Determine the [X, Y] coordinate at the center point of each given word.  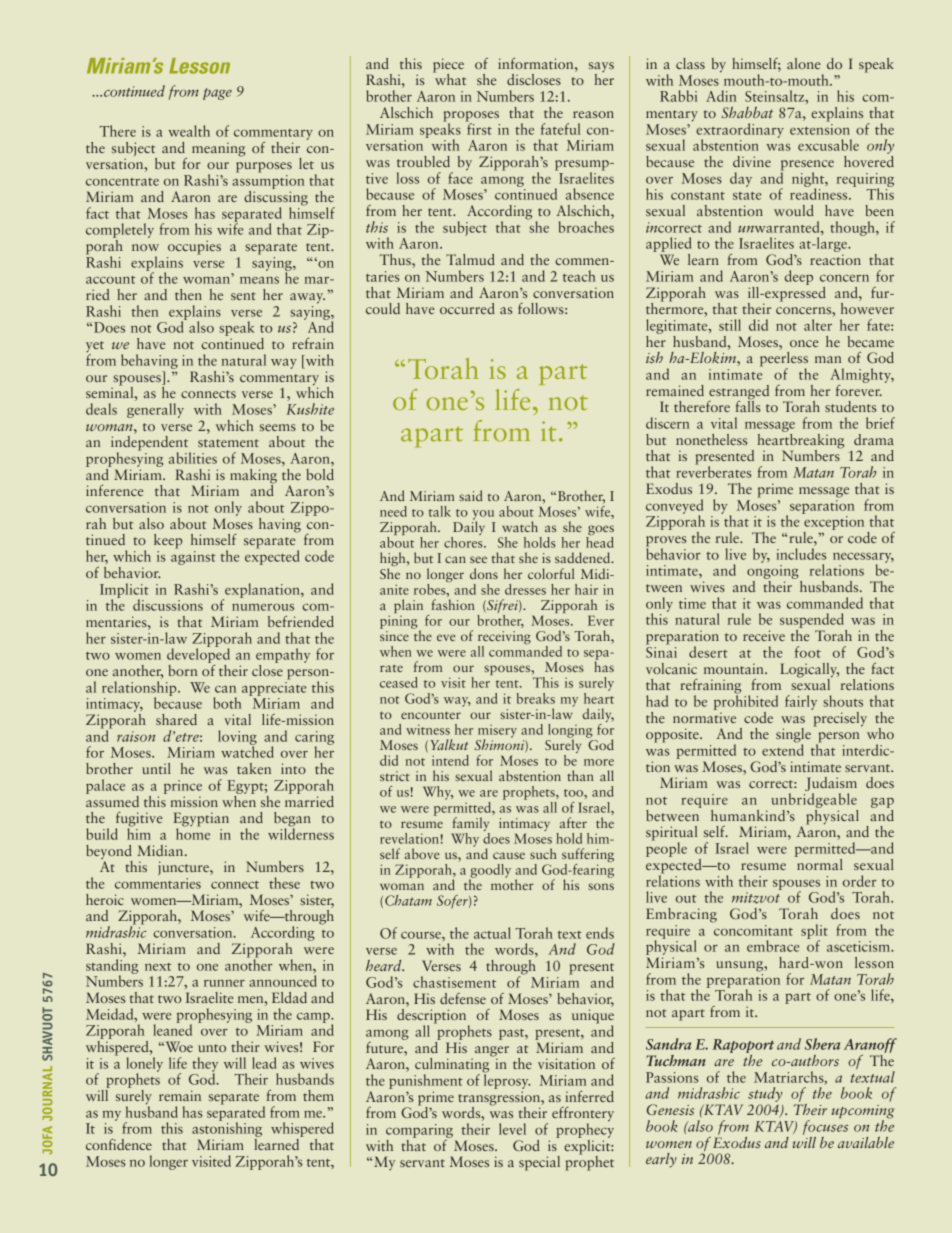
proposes [471, 117]
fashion [453, 604]
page [217, 94]
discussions [168, 605]
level [512, 1129]
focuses [825, 1126]
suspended [813, 622]
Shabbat [747, 112]
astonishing [227, 1130]
